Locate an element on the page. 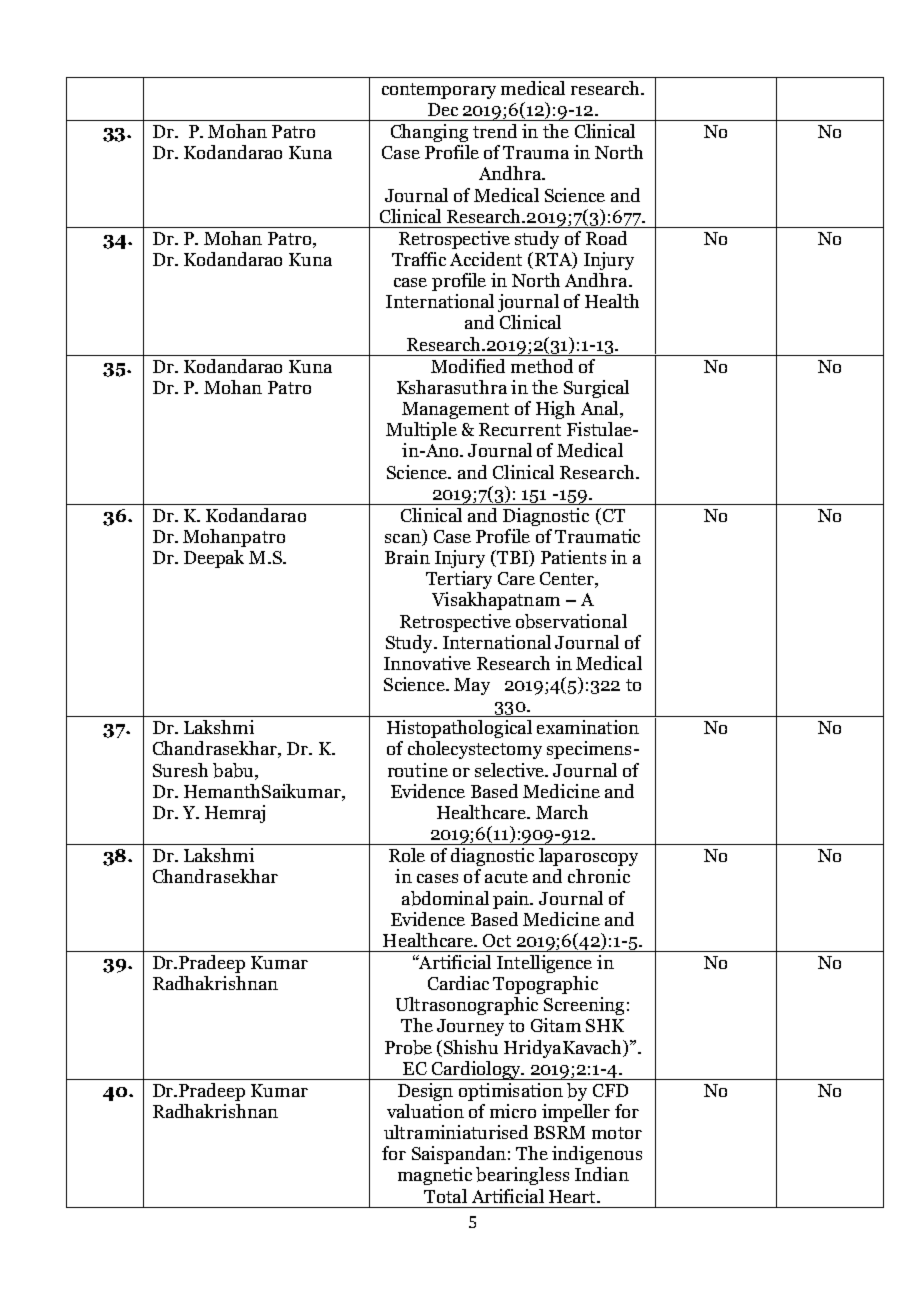 This image has width=924, height=1308. Road is located at coordinates (606, 238).
